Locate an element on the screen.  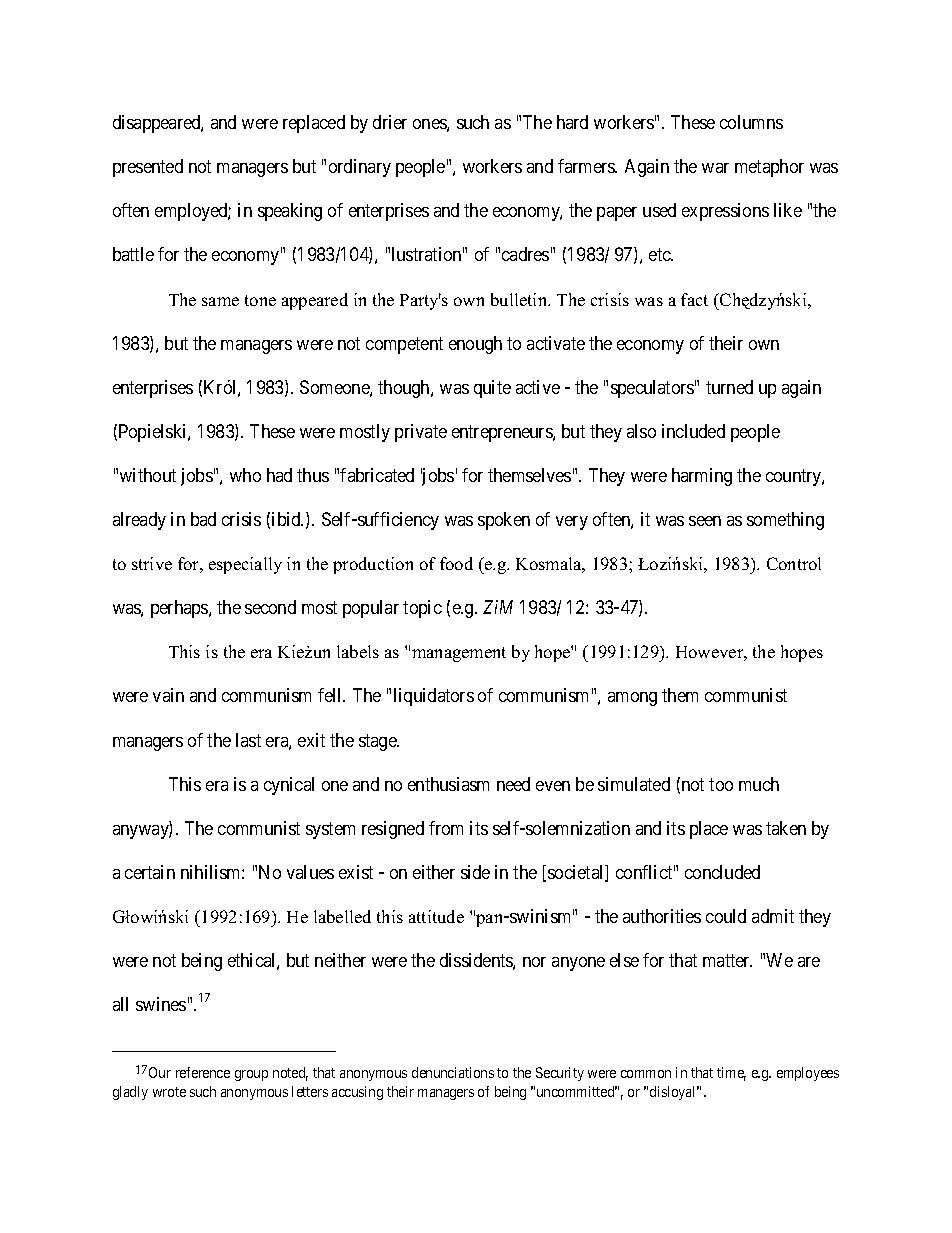
presented is located at coordinates (148, 168).
